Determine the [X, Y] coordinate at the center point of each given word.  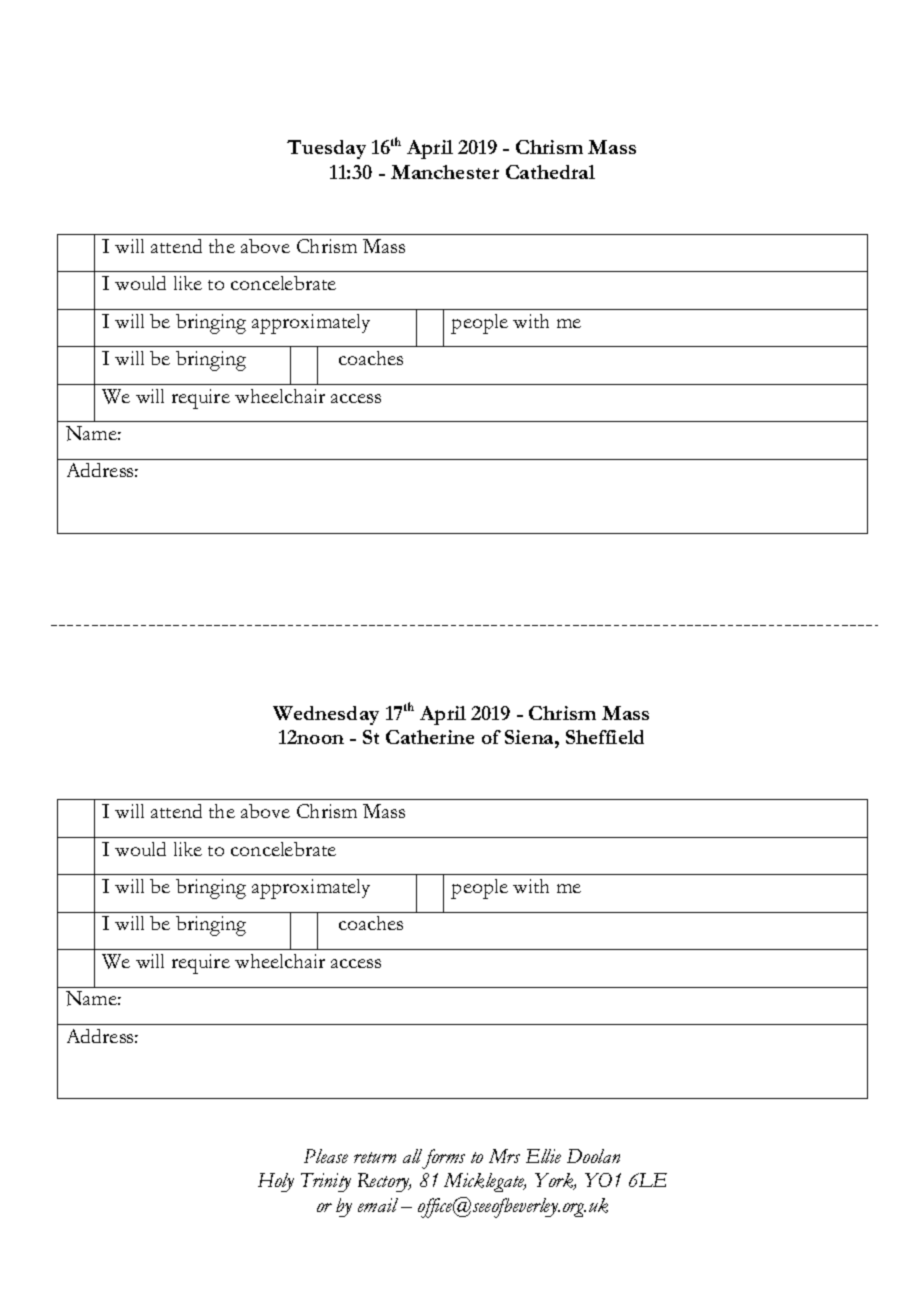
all [412, 1156]
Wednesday [326, 715]
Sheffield [605, 737]
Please [326, 1156]
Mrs [504, 1156]
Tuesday [326, 149]
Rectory [384, 1182]
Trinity [326, 1182]
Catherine [430, 737]
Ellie [543, 1156]
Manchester [445, 172]
